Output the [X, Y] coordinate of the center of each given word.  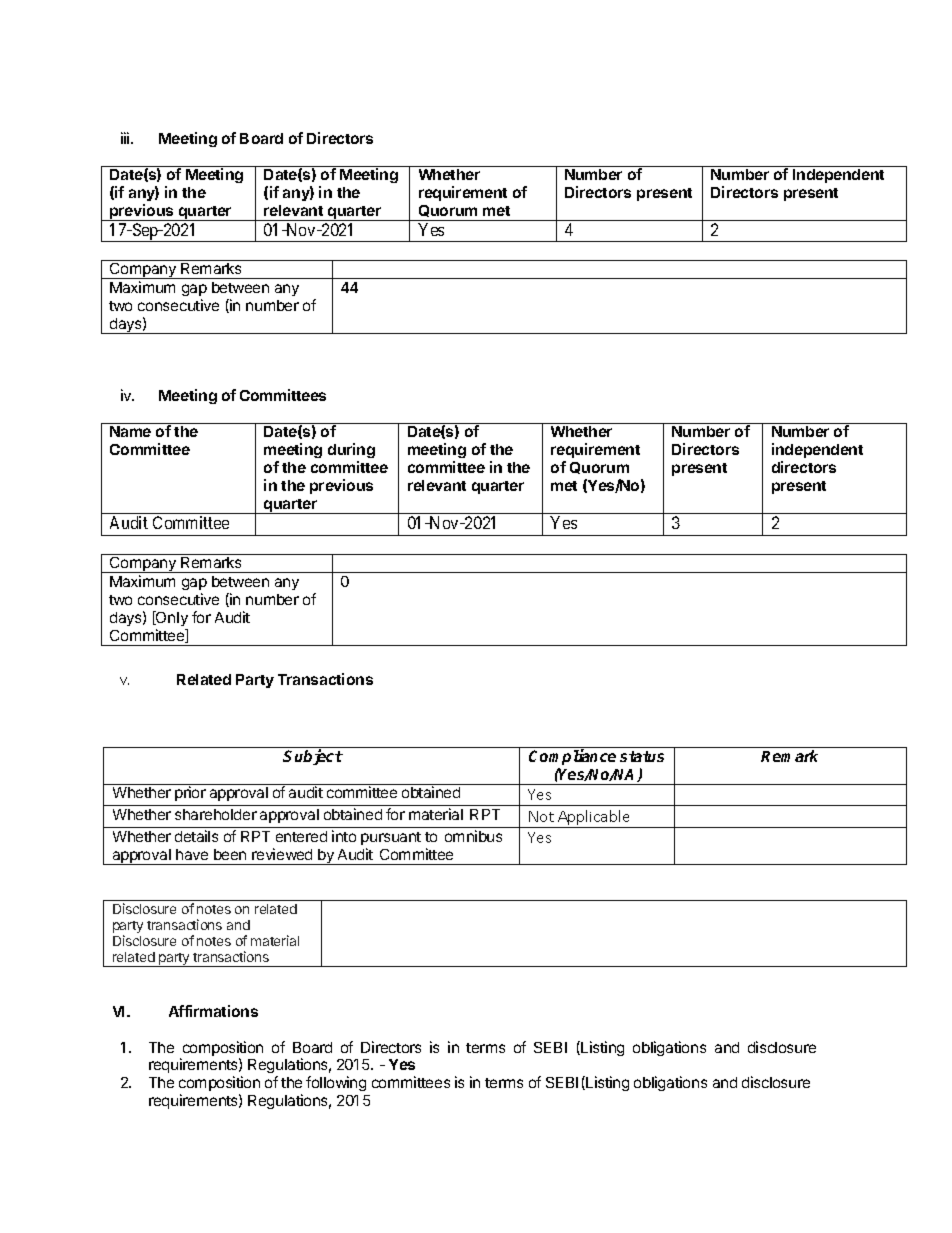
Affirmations [213, 1011]
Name [130, 431]
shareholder [216, 814]
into [344, 836]
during [351, 452]
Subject [313, 757]
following [336, 1083]
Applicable [594, 819]
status [642, 756]
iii [126, 138]
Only [171, 618]
